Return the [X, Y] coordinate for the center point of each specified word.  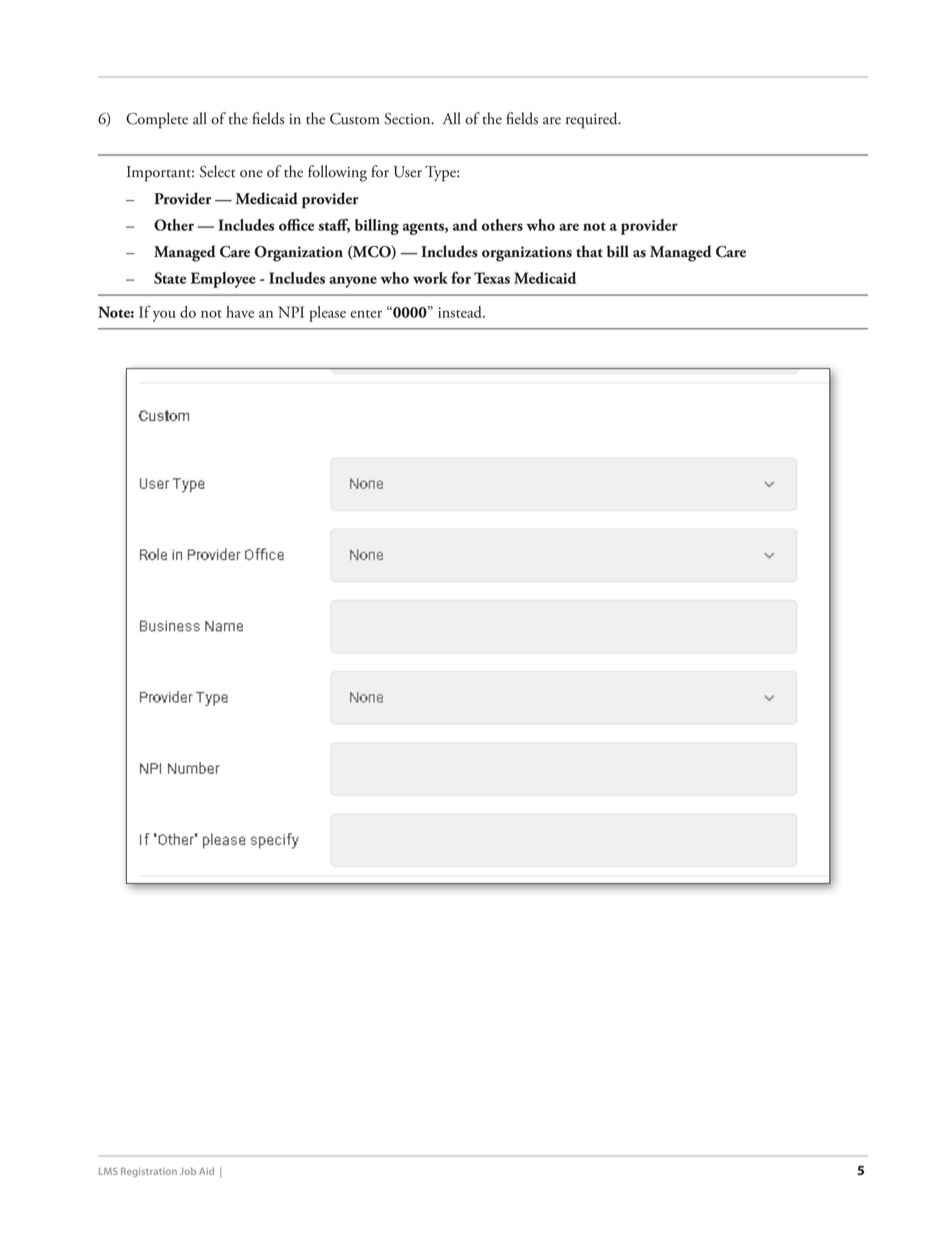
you [164, 316]
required [593, 120]
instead [461, 312]
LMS [108, 1171]
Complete [157, 120]
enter [366, 314]
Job [188, 1171]
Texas [492, 278]
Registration [149, 1172]
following [337, 173]
